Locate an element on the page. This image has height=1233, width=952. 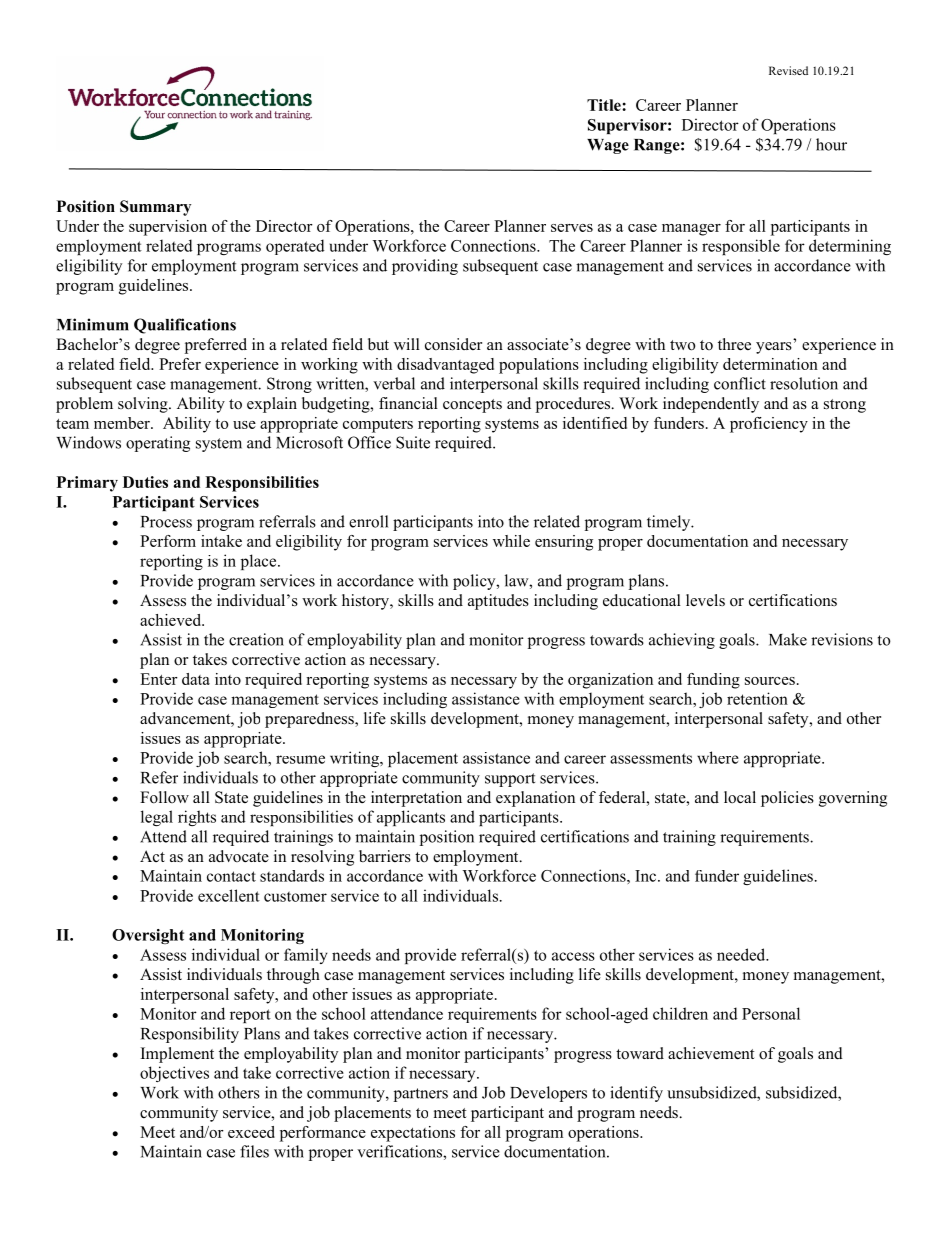
local is located at coordinates (740, 797).
